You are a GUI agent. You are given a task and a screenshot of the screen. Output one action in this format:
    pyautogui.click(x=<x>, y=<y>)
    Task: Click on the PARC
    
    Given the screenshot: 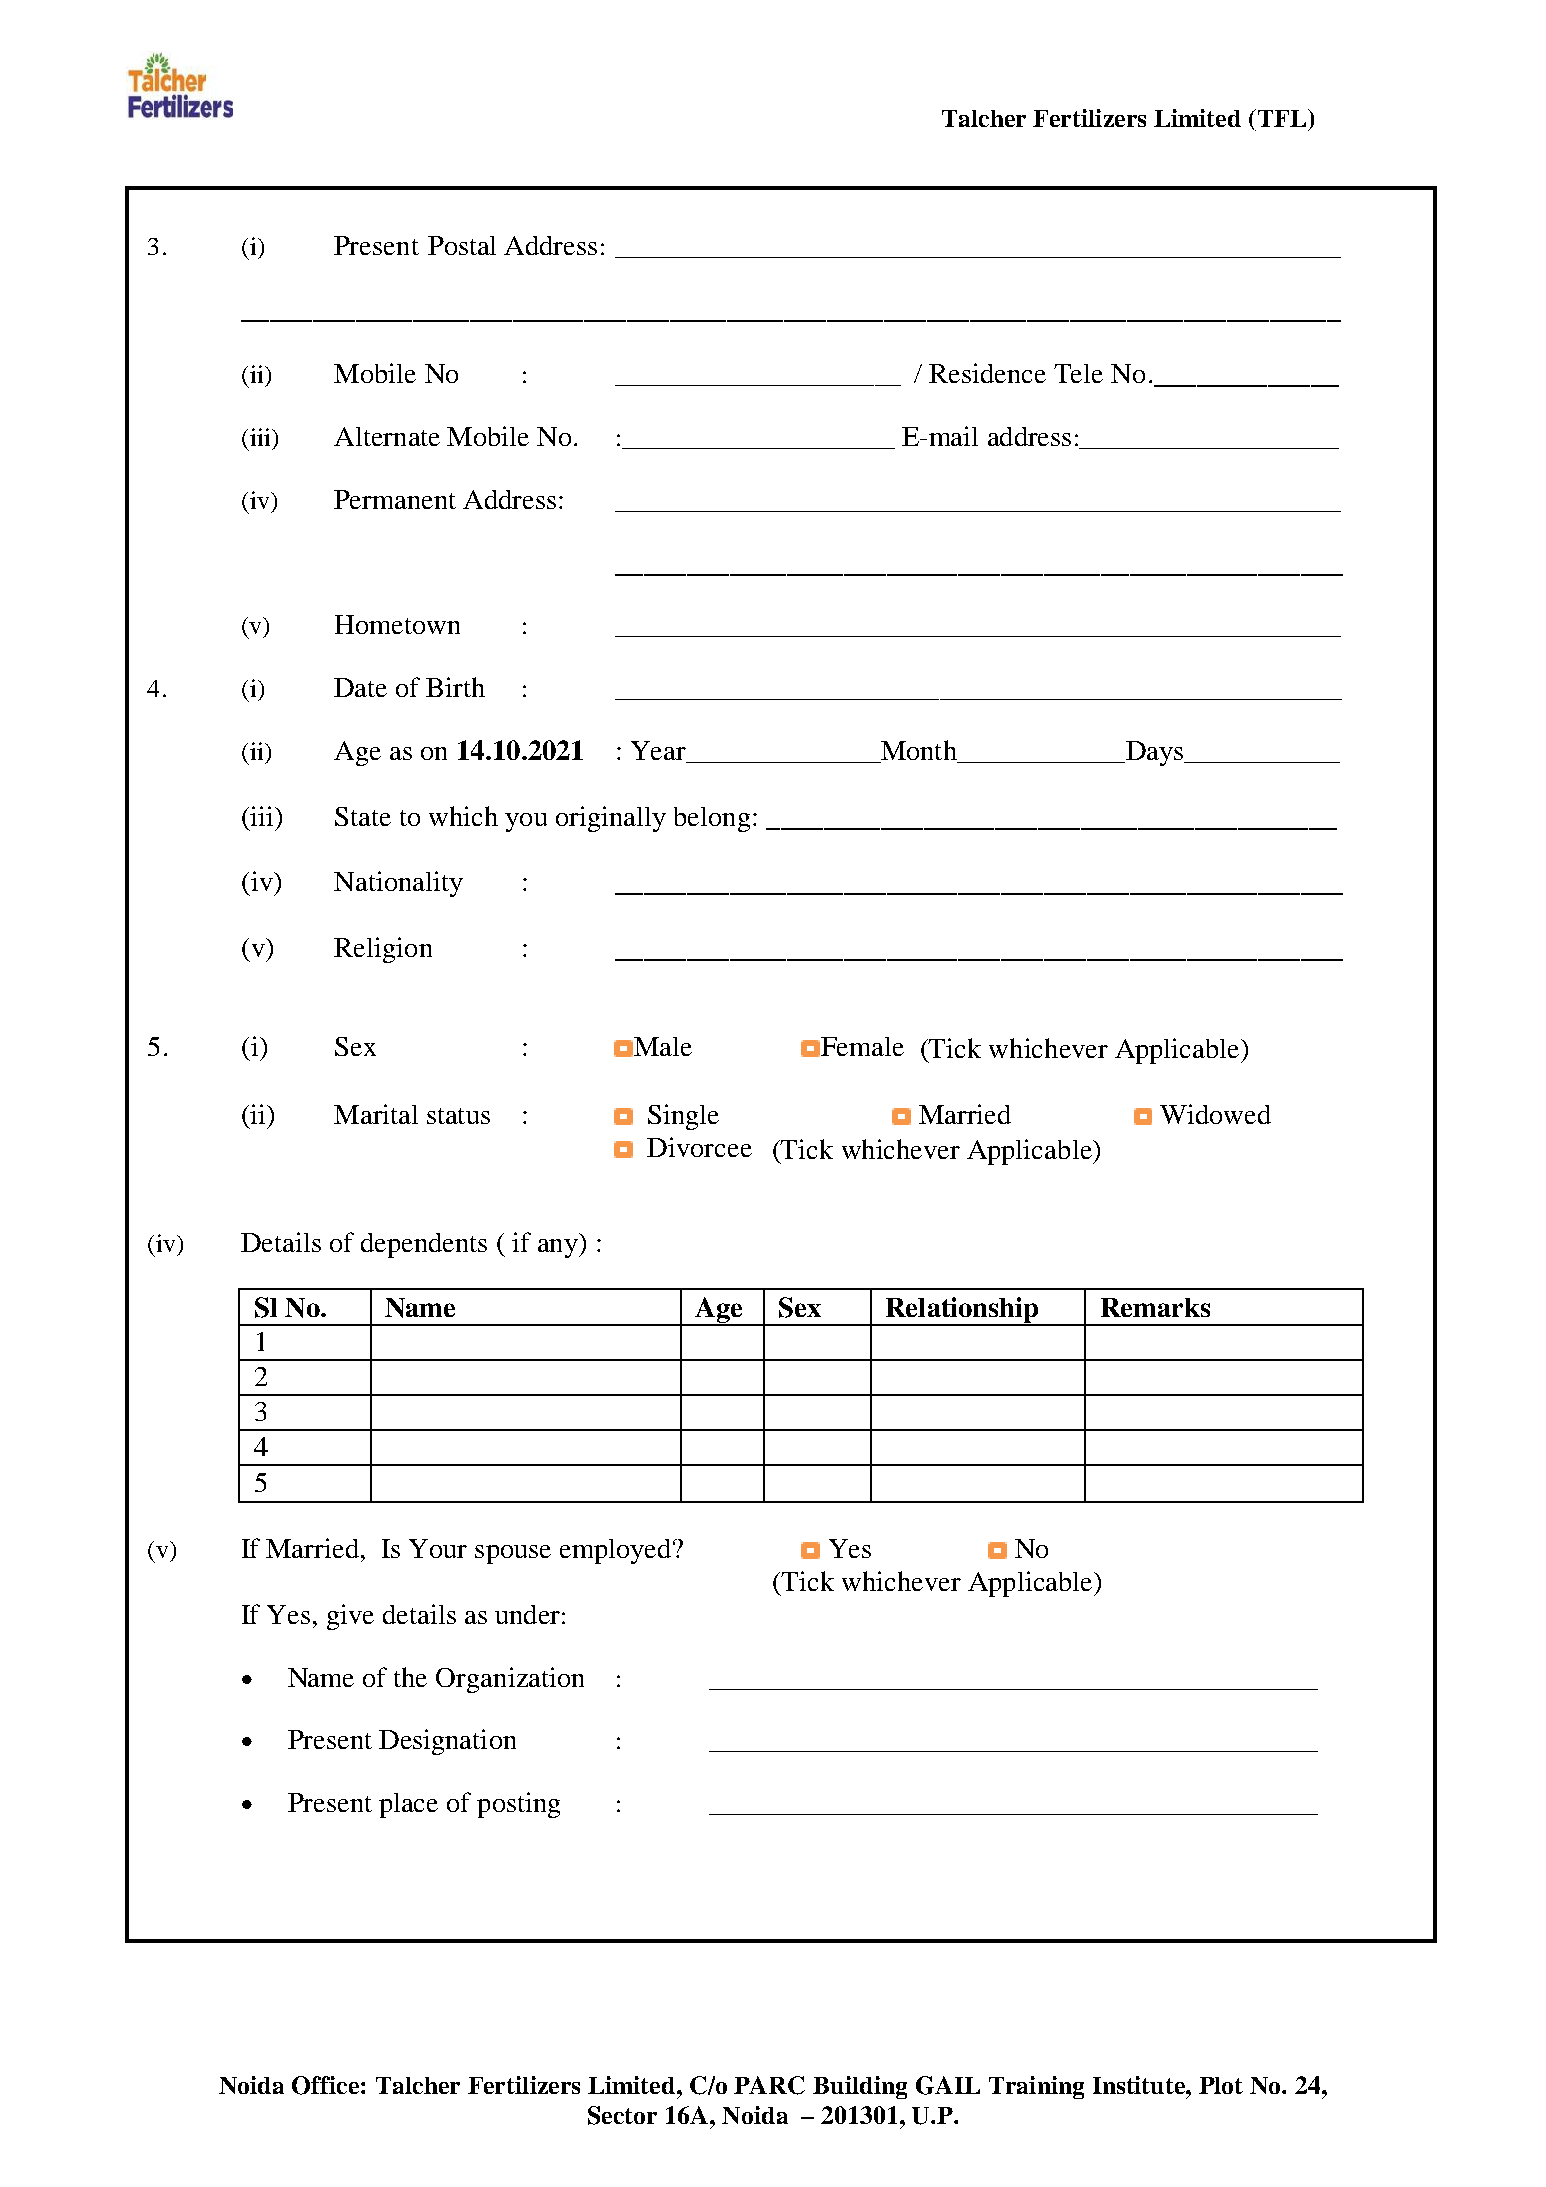 What is the action you would take?
    pyautogui.click(x=769, y=2085)
